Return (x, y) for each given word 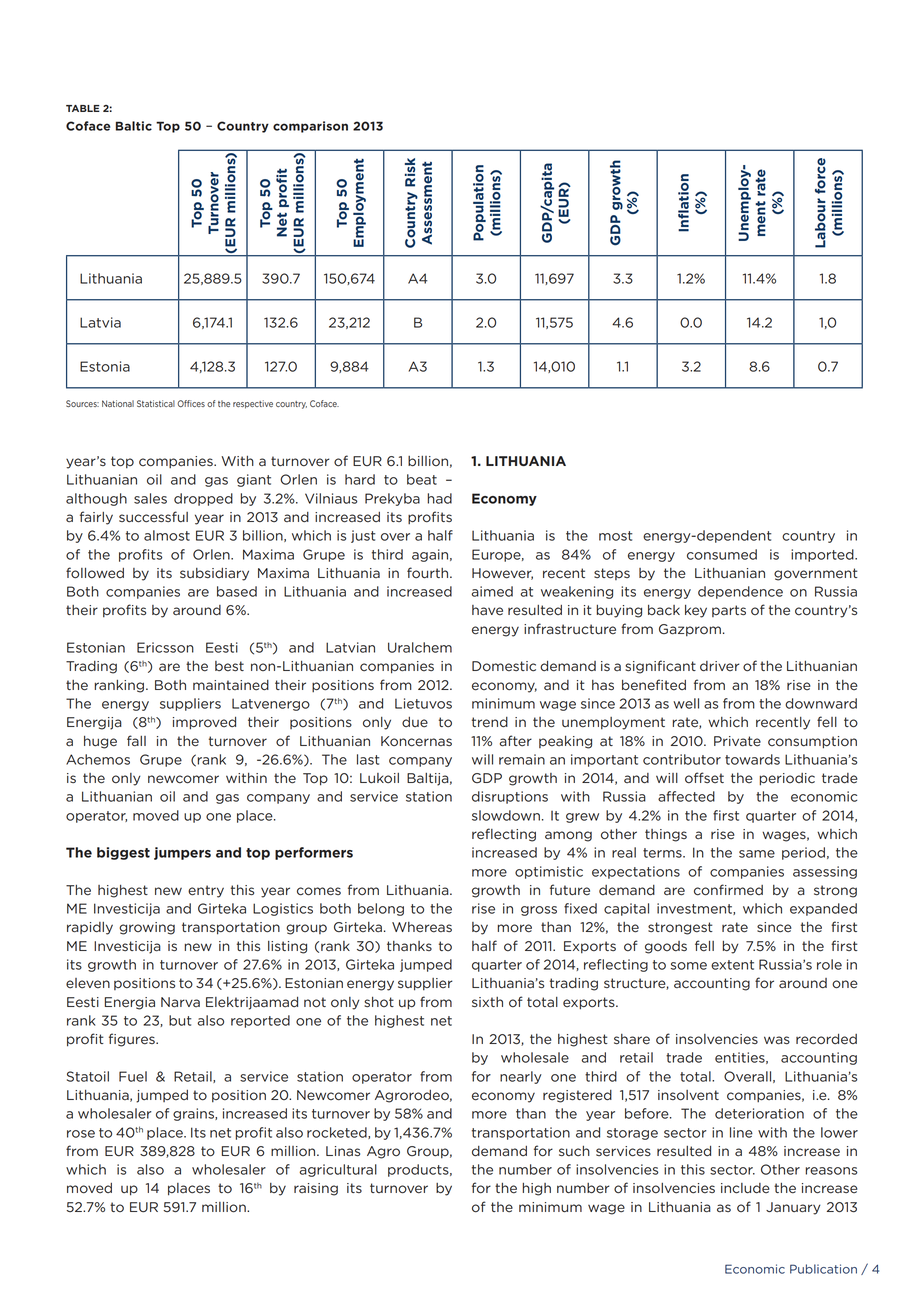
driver (719, 666)
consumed (722, 554)
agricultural (338, 1170)
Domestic (504, 666)
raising (316, 1189)
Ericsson (165, 647)
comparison (310, 127)
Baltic (134, 126)
